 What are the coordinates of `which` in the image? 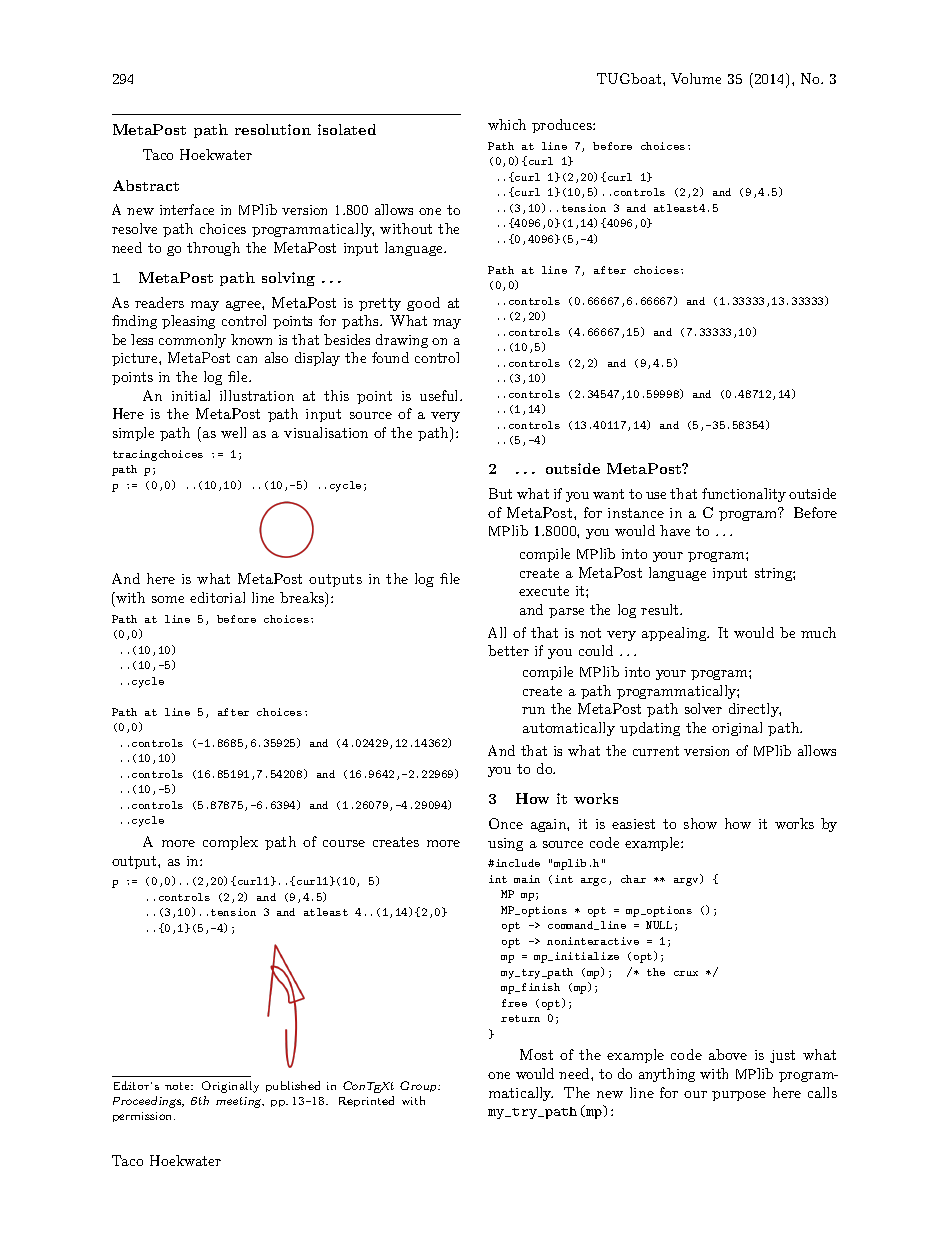 It's located at (507, 124).
